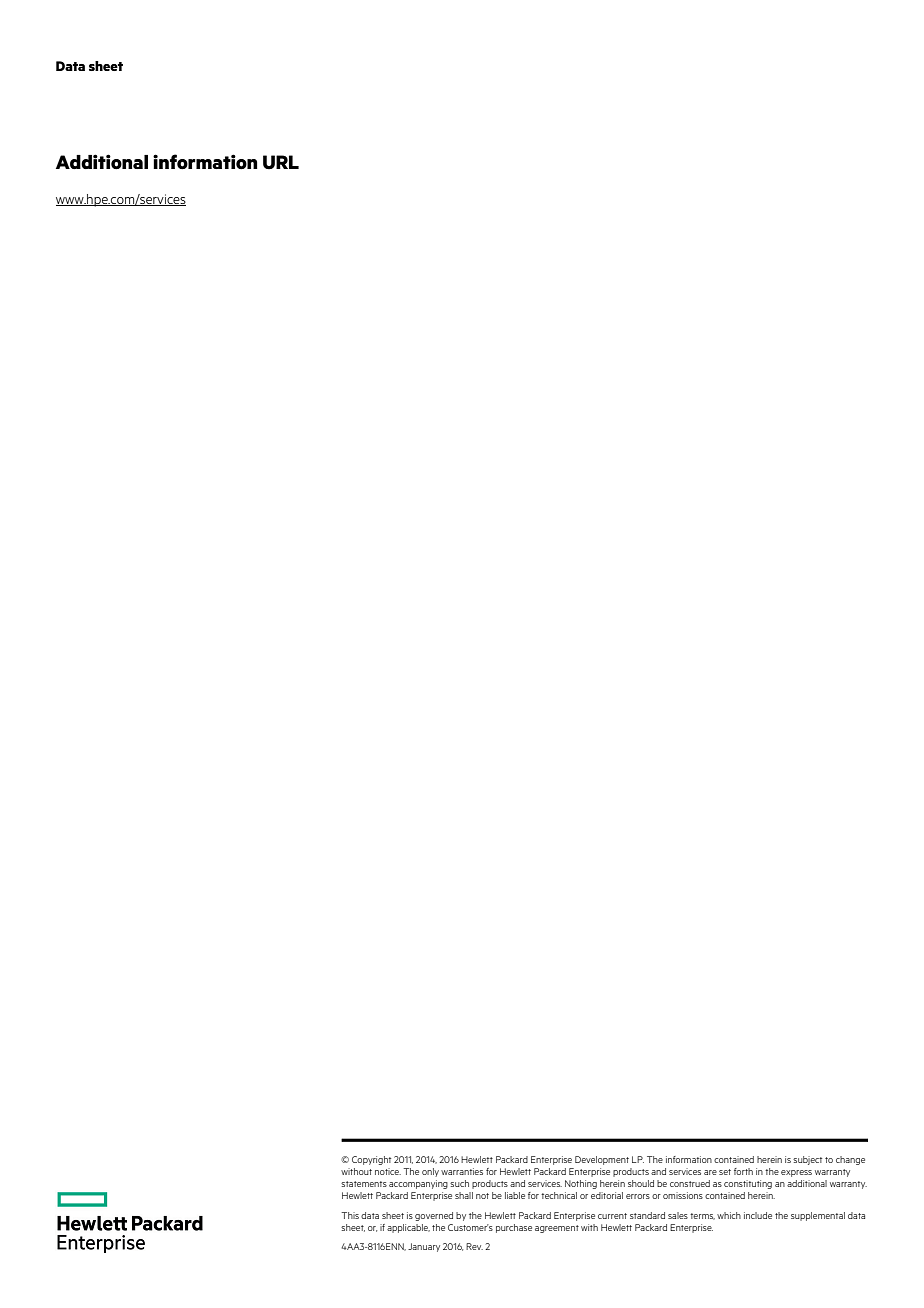 The image size is (924, 1308). I want to click on forth, so click(743, 1171).
